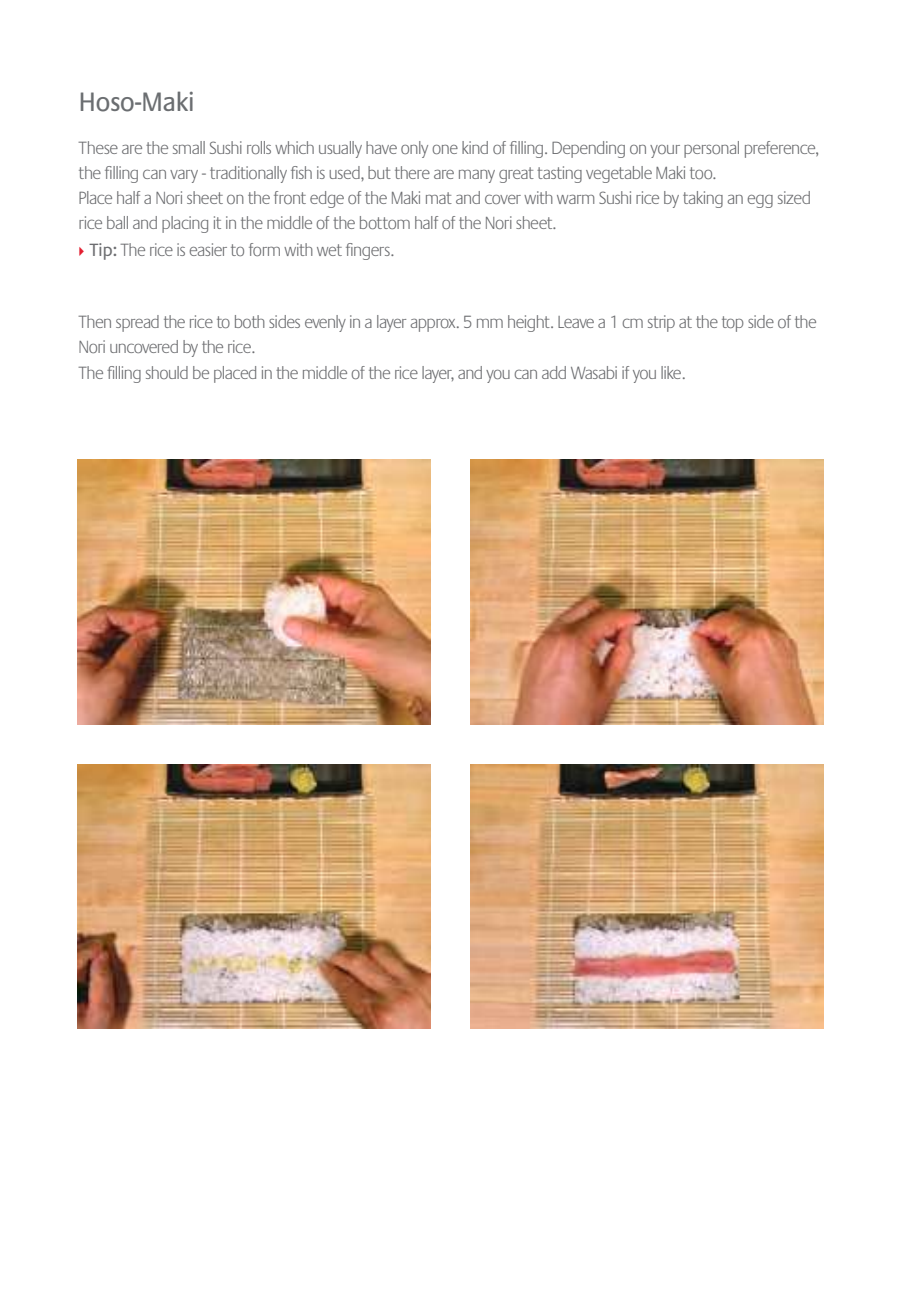  What do you see at coordinates (733, 324) in the document?
I see `top` at bounding box center [733, 324].
